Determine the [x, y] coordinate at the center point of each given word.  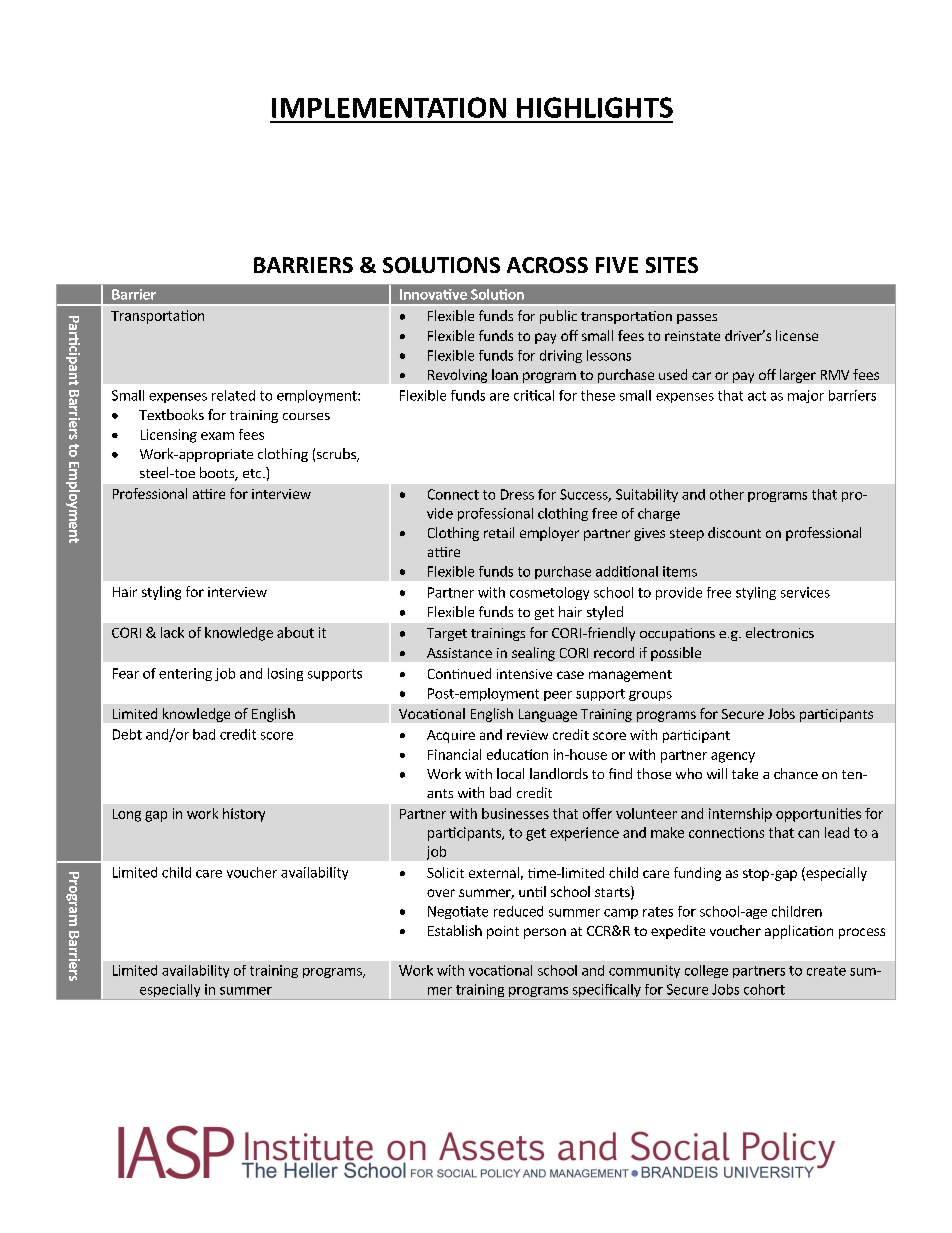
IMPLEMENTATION [389, 107]
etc [253, 473]
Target [447, 634]
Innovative [433, 294]
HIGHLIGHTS [595, 107]
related [233, 395]
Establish [455, 930]
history [244, 815]
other [727, 494]
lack [172, 632]
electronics [780, 632]
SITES [672, 265]
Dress [517, 494]
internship [740, 815]
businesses [515, 813]
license [797, 335]
